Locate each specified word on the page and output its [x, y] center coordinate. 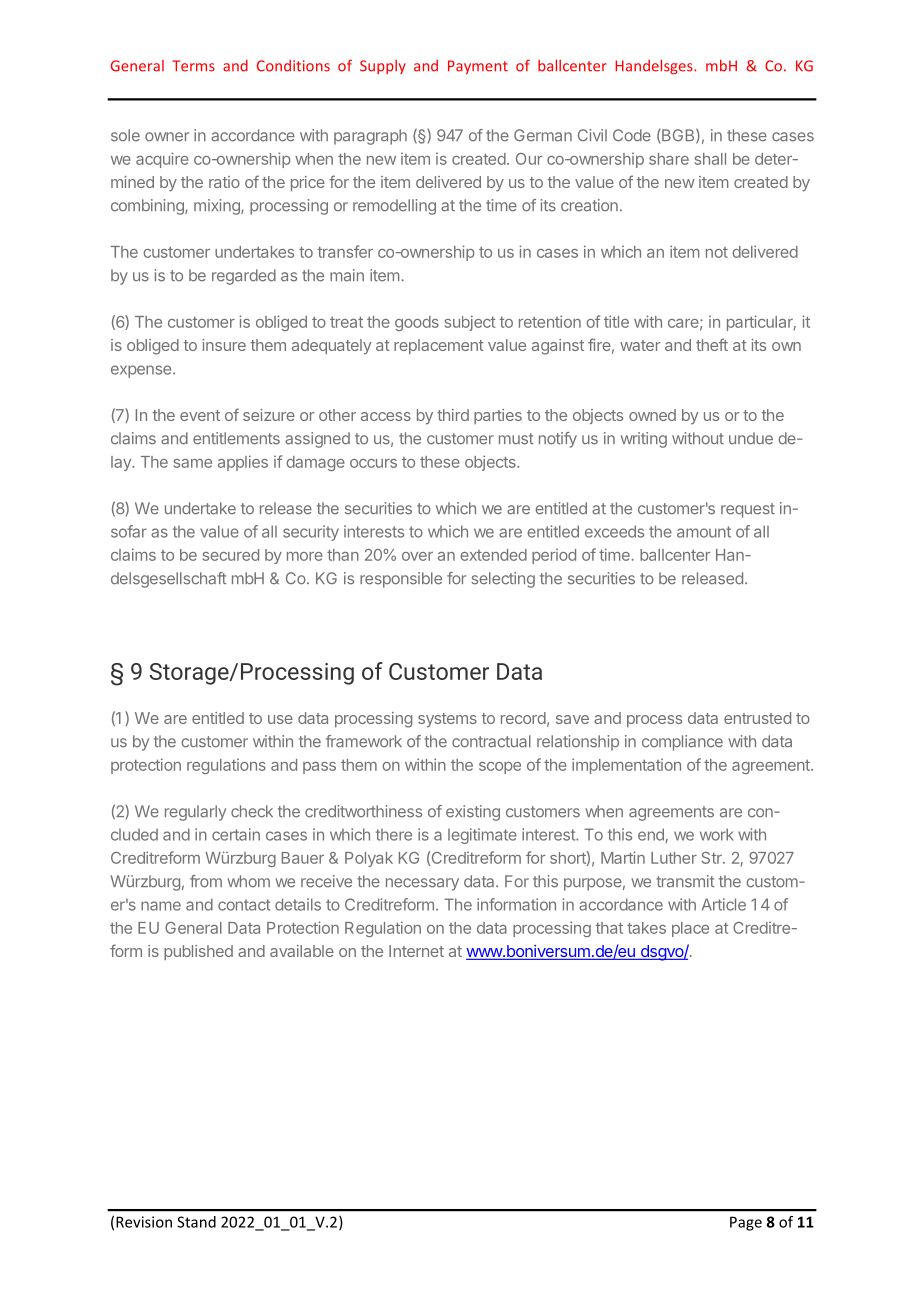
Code [632, 135]
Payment [478, 67]
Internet [416, 951]
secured [231, 555]
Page [746, 1223]
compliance [682, 743]
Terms [193, 66]
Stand [196, 1222]
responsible [401, 580]
